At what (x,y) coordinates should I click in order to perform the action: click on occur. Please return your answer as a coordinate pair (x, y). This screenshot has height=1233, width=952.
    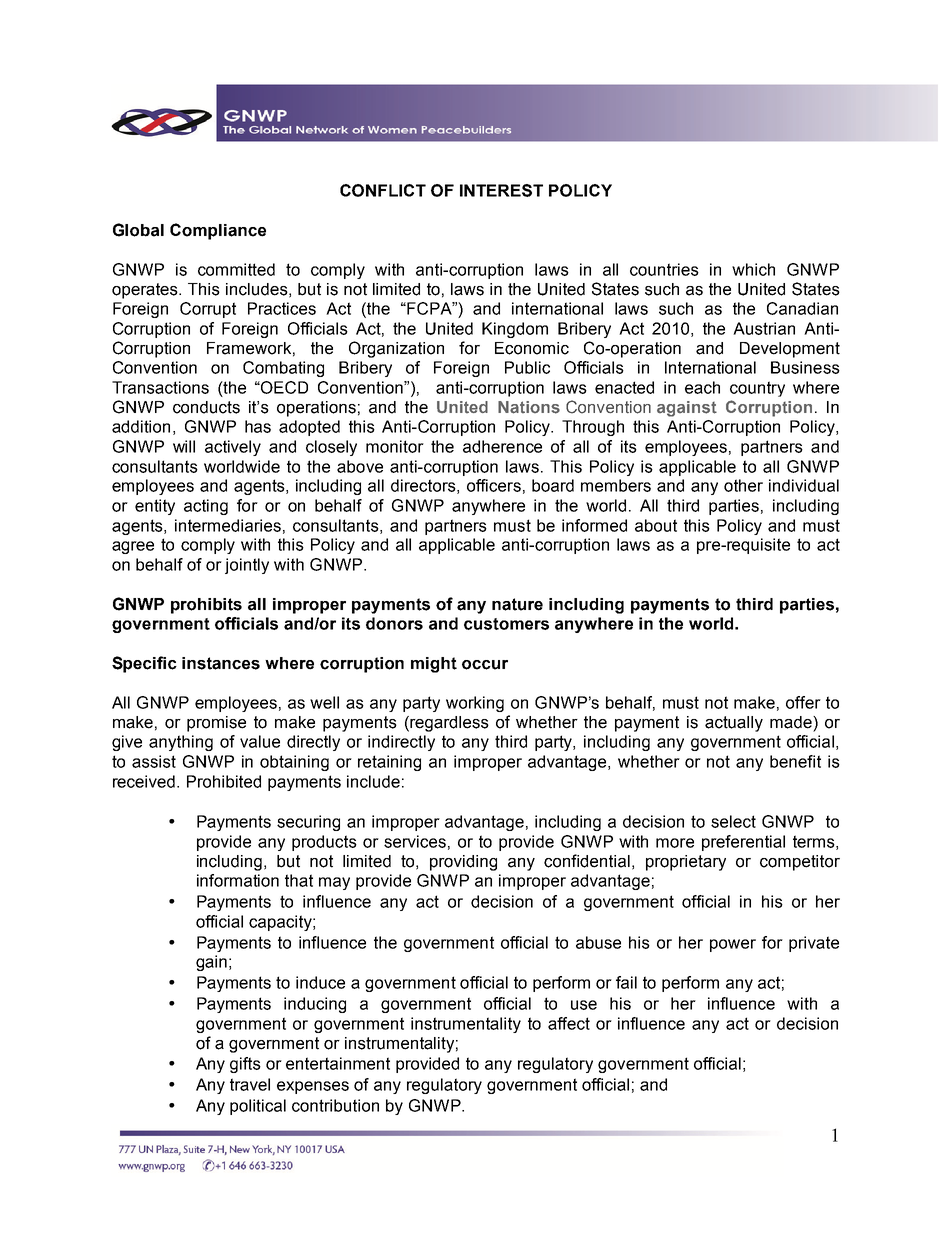
    Looking at the image, I should click on (485, 665).
